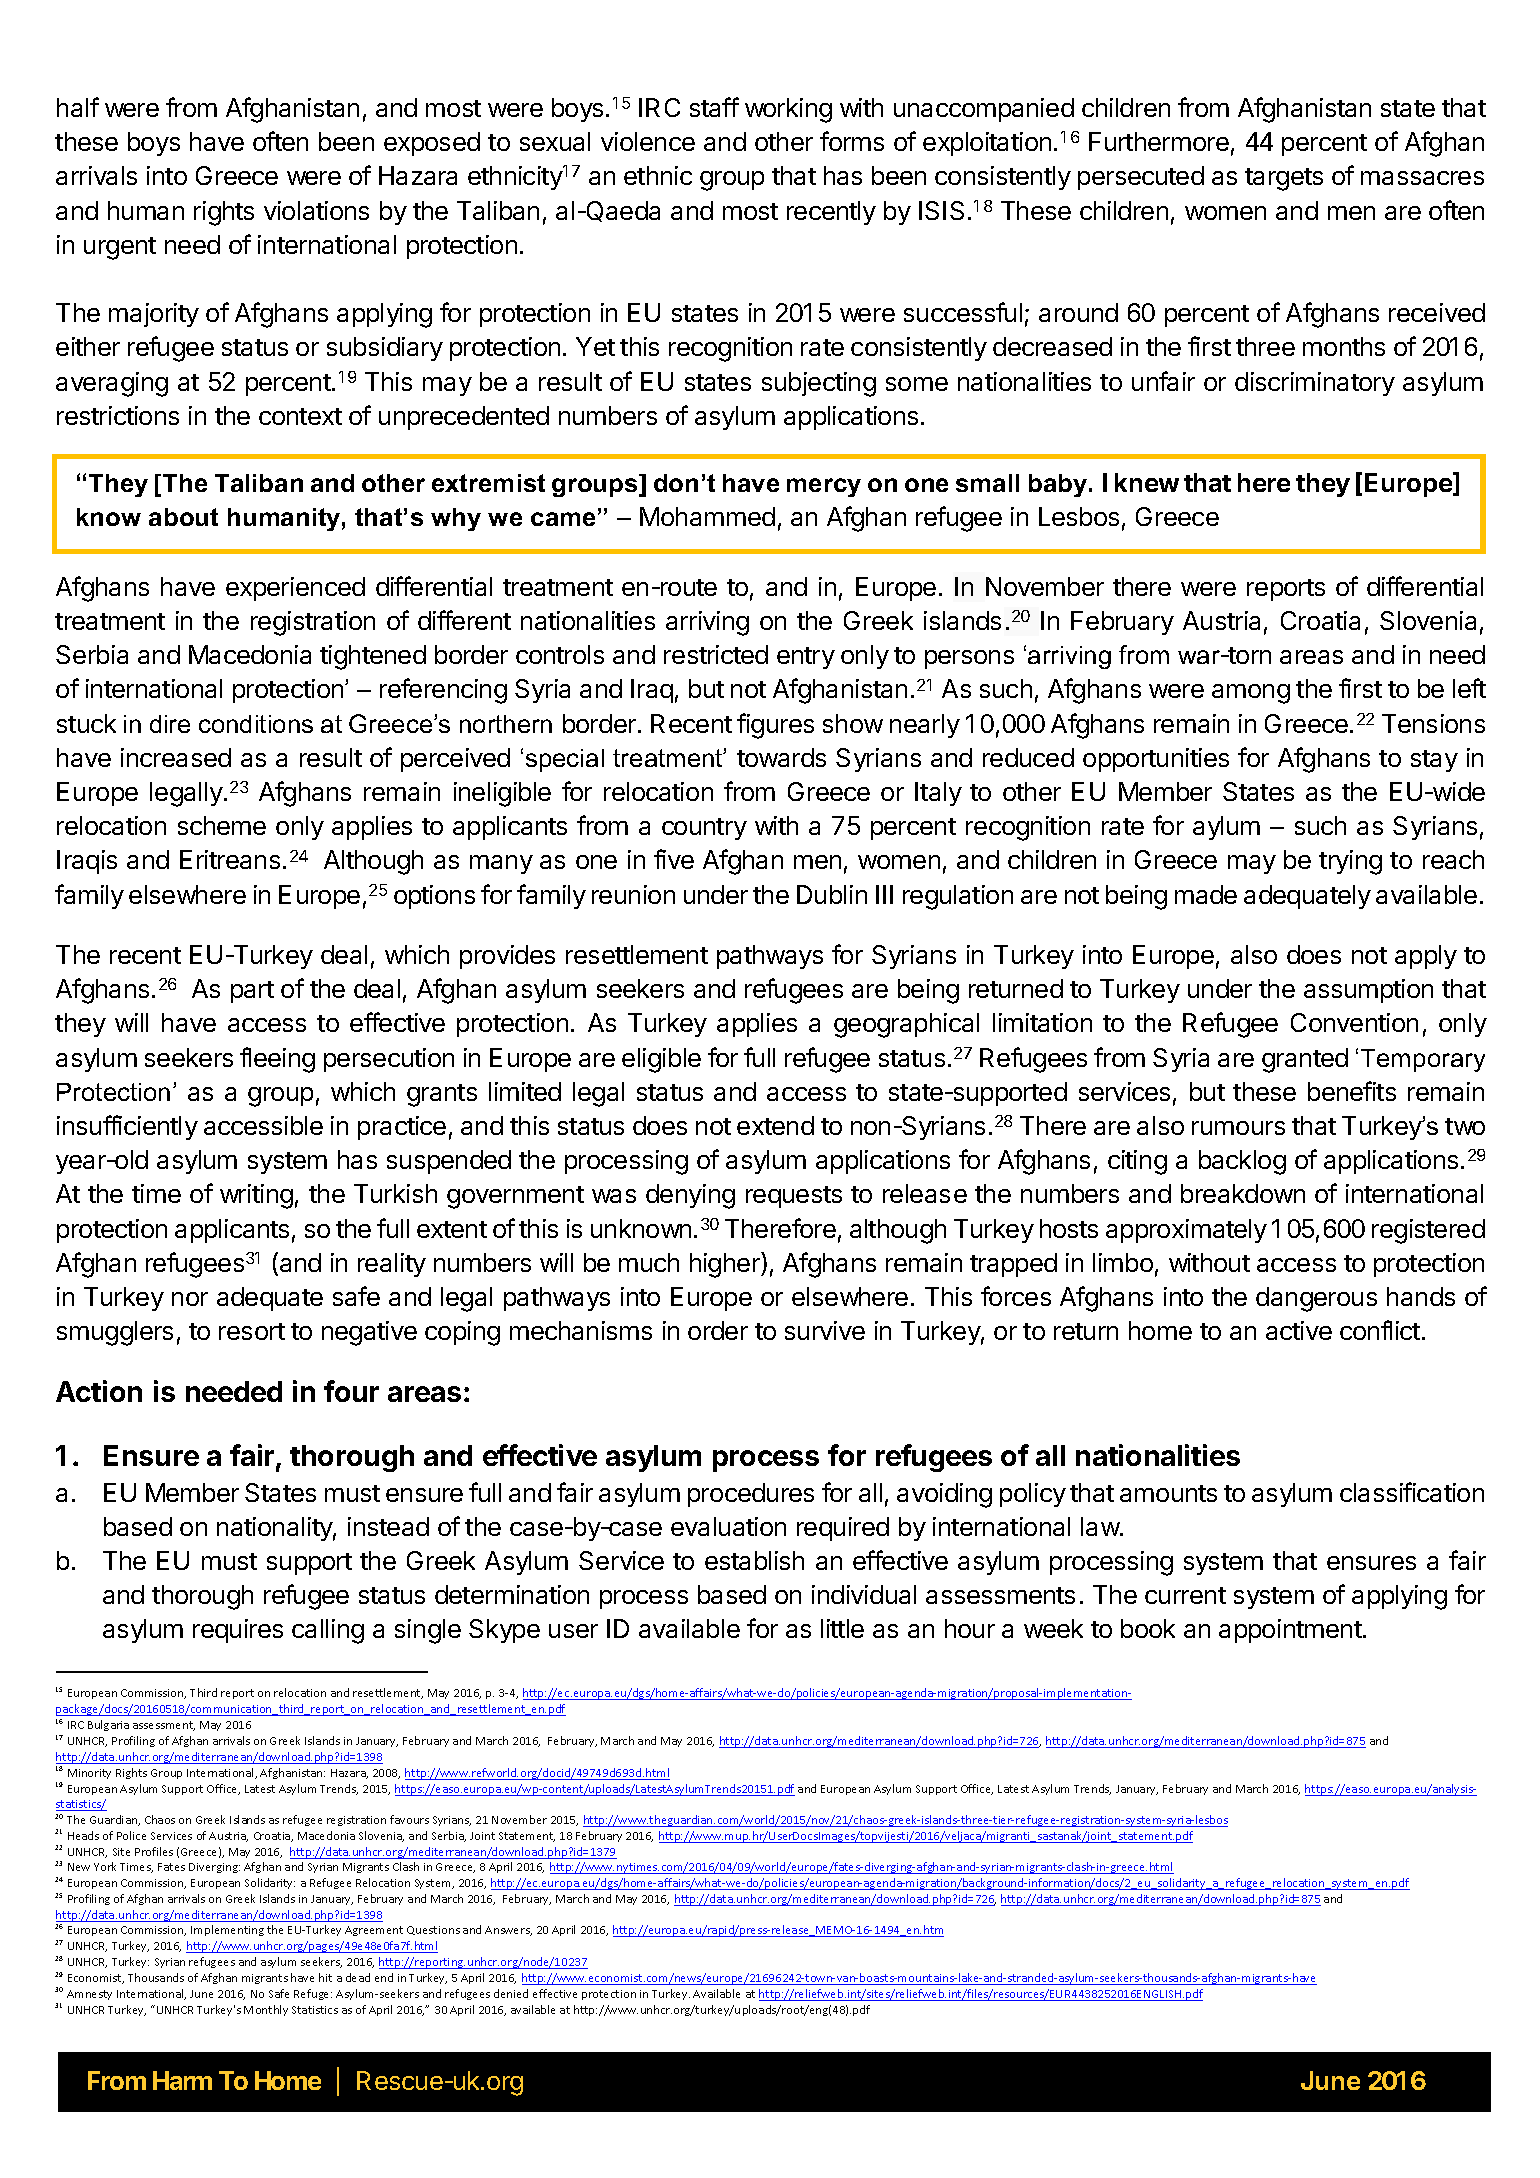 This document has height=2178, width=1540. I want to click on scheme, so click(222, 825).
